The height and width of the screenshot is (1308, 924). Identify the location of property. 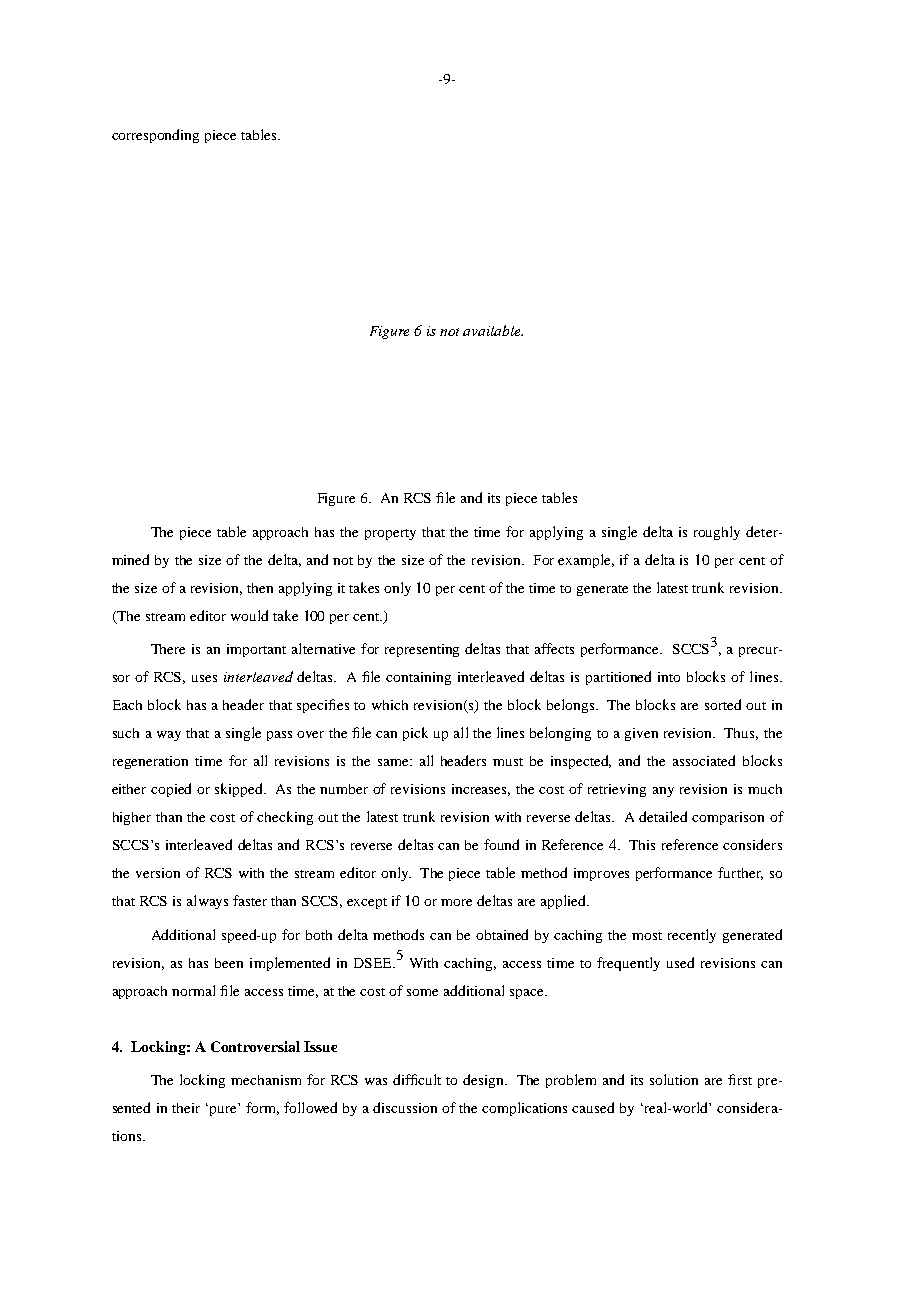
(390, 534).
